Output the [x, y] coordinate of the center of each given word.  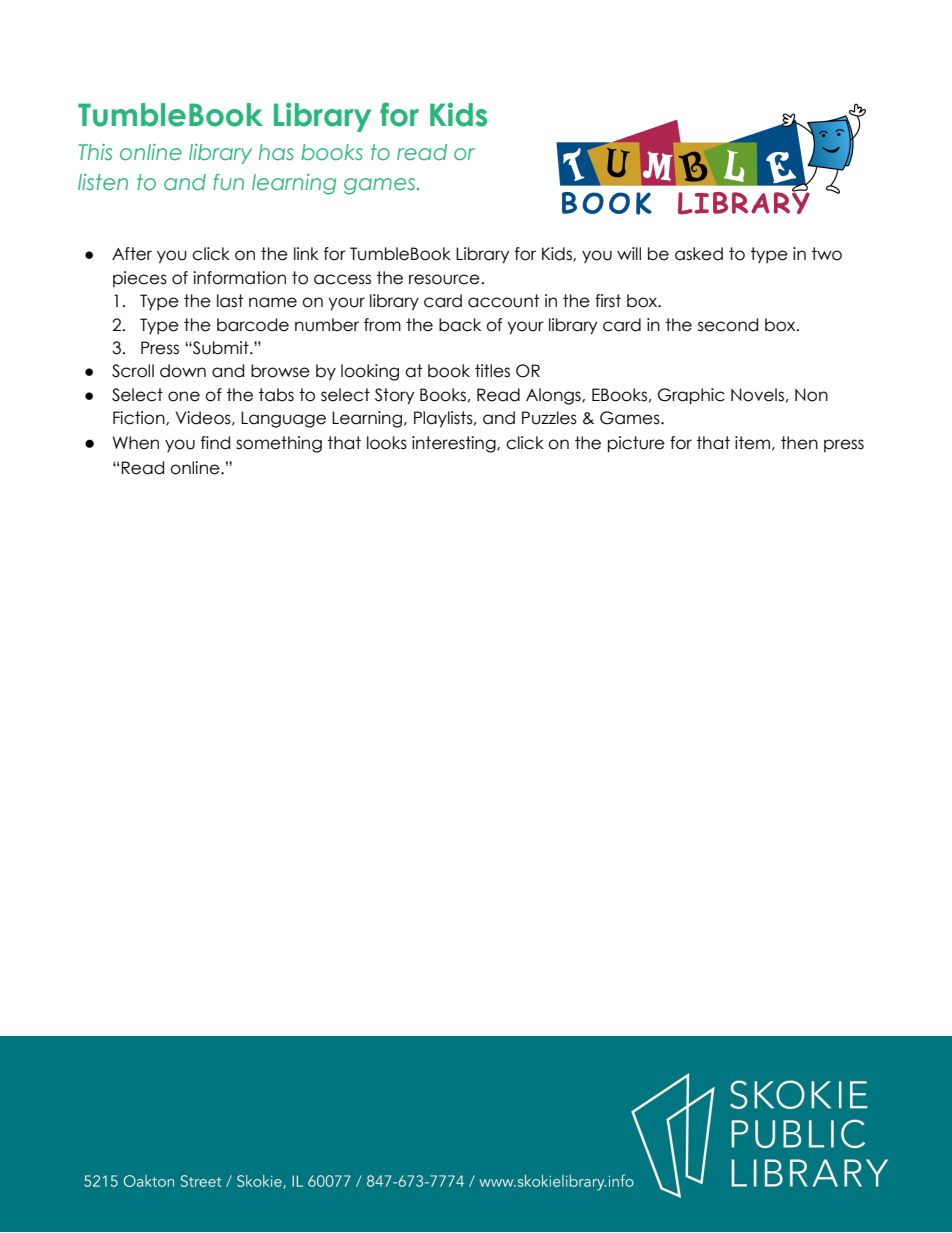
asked [699, 254]
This [95, 152]
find [215, 443]
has [276, 152]
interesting [455, 444]
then [799, 443]
